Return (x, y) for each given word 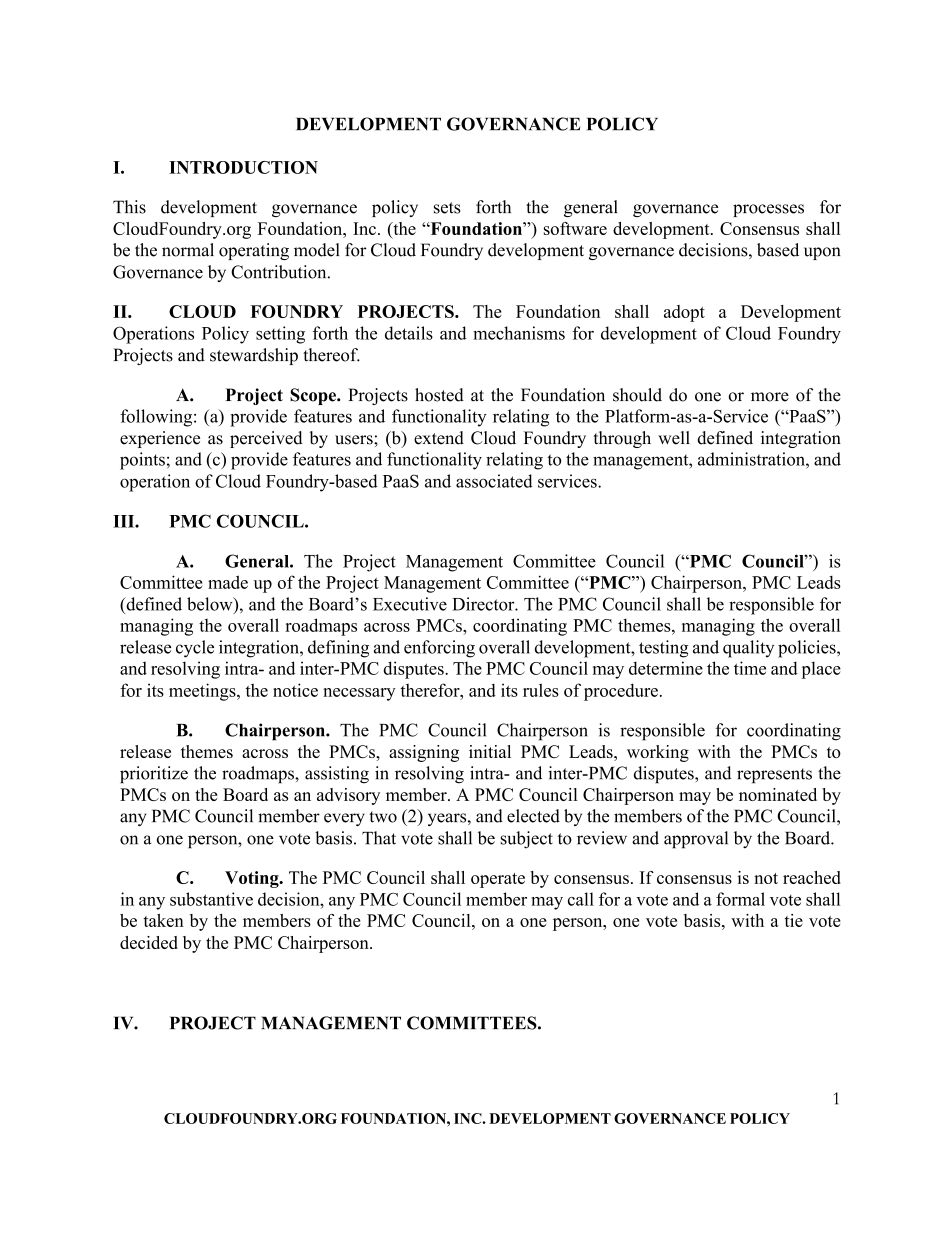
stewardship (254, 356)
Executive (410, 604)
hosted (439, 395)
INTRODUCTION (243, 167)
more (770, 397)
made (228, 582)
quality (748, 649)
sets (447, 208)
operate (498, 880)
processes (768, 210)
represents (774, 775)
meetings (203, 692)
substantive (211, 899)
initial (490, 751)
